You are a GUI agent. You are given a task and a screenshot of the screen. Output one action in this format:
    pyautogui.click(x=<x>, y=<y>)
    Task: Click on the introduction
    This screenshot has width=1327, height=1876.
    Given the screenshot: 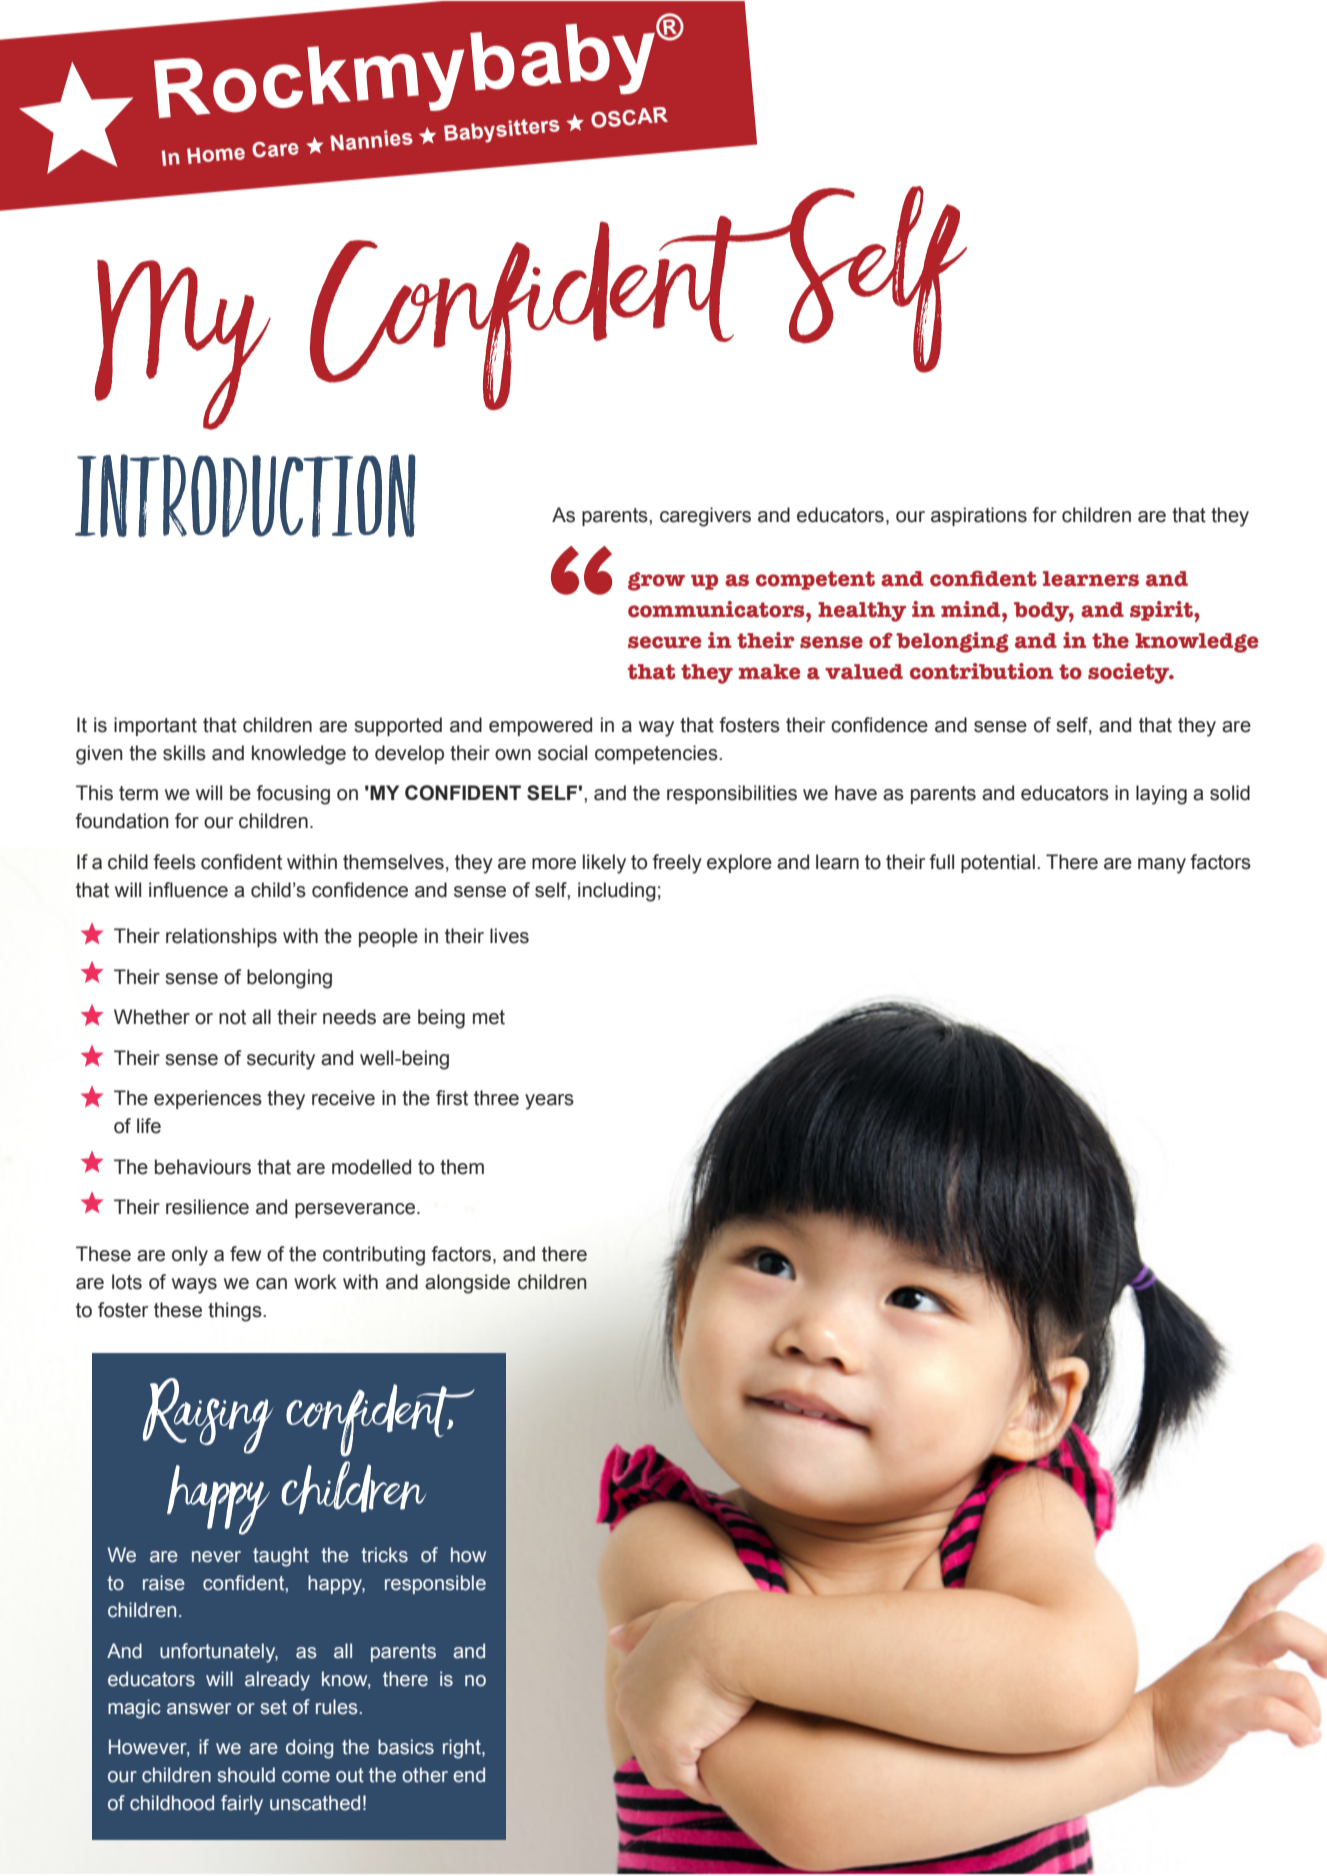 What is the action you would take?
    pyautogui.click(x=245, y=496)
